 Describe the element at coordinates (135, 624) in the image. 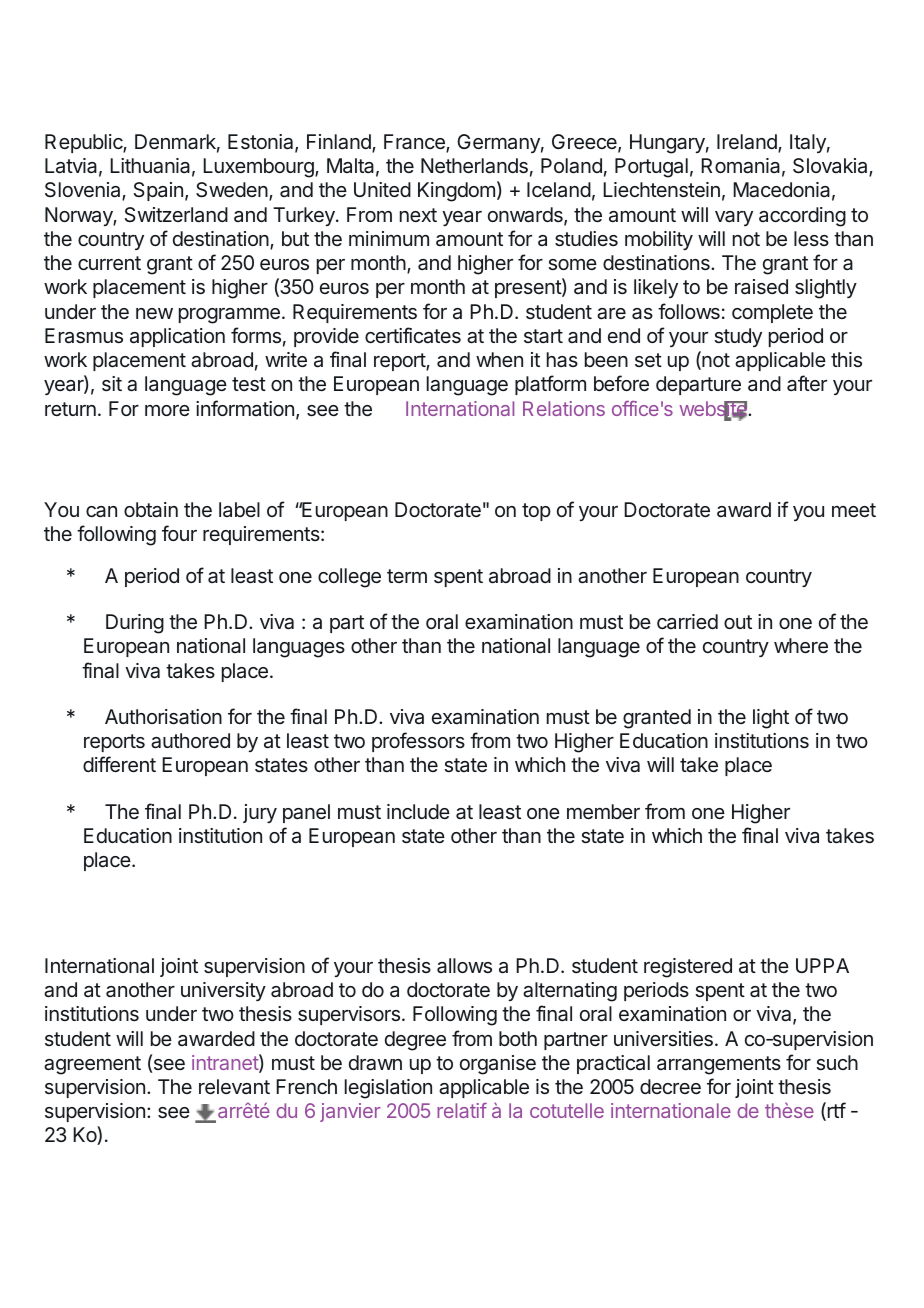

I see `During` at that location.
